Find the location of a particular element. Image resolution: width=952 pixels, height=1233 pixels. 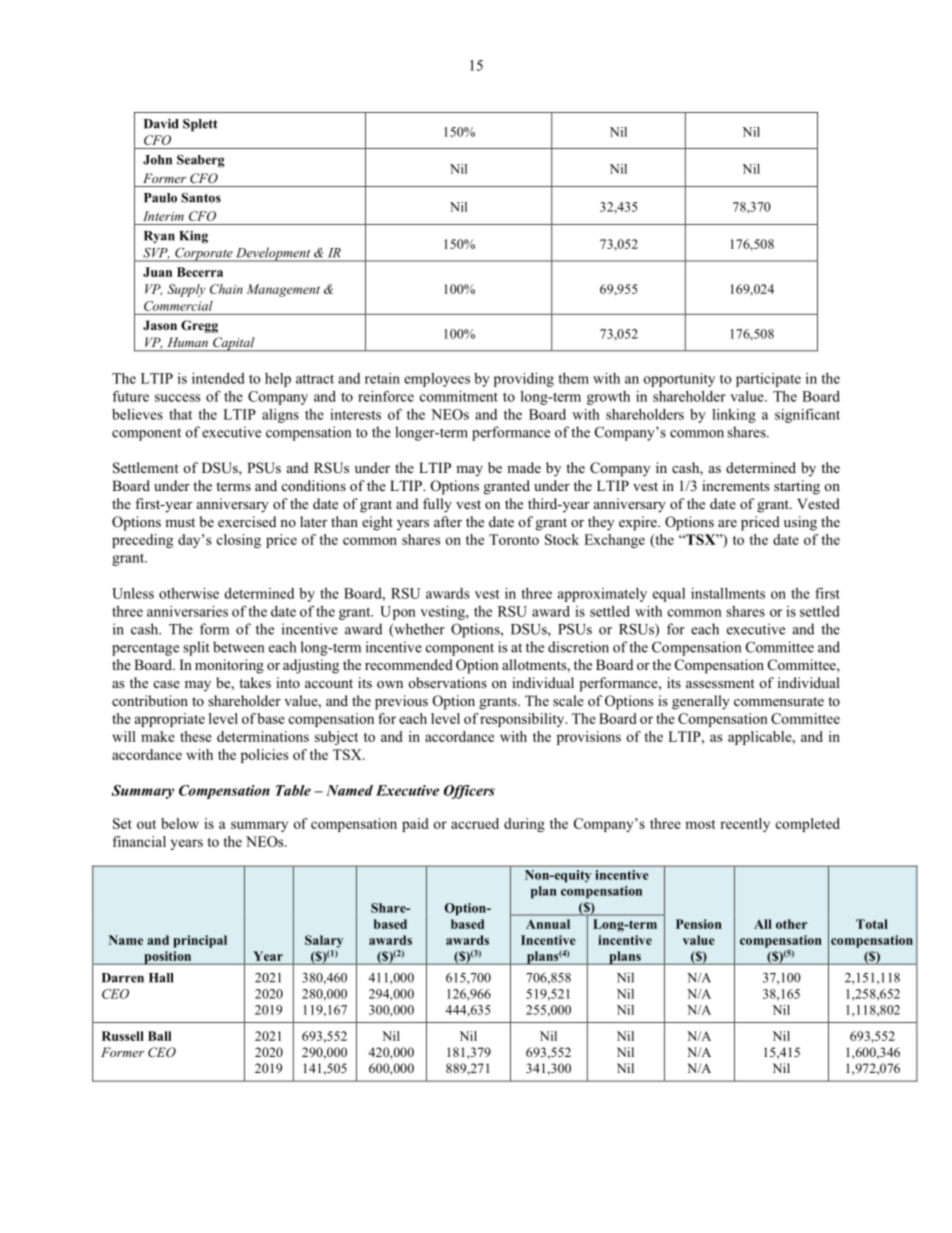

that is located at coordinates (180, 414).
